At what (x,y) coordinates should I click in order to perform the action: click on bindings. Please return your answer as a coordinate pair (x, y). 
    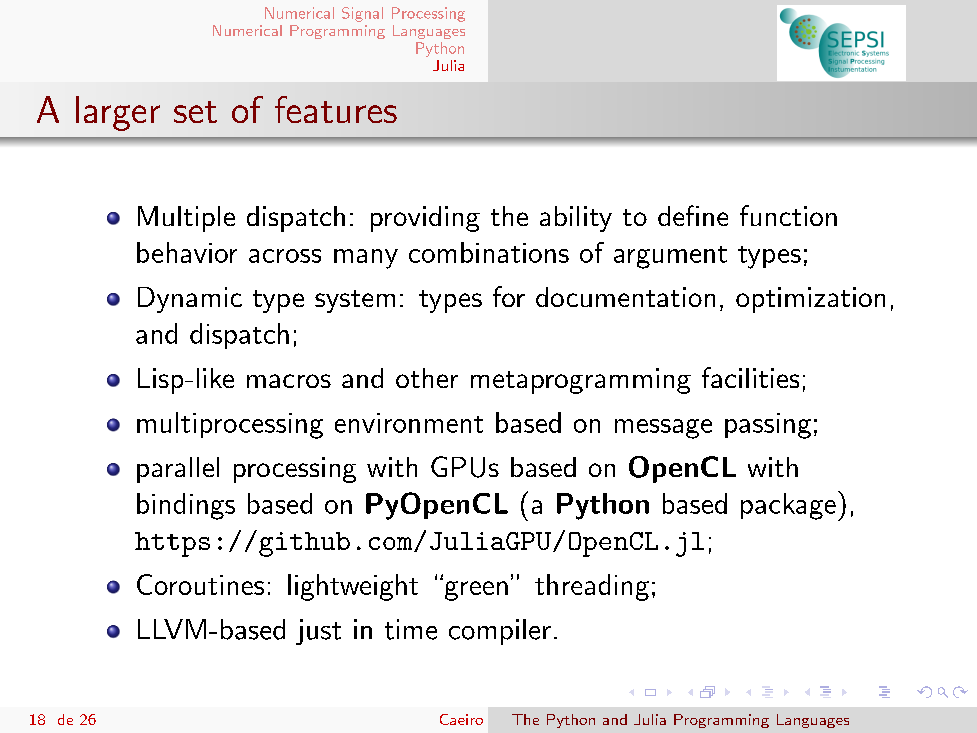
    Looking at the image, I should click on (186, 506).
